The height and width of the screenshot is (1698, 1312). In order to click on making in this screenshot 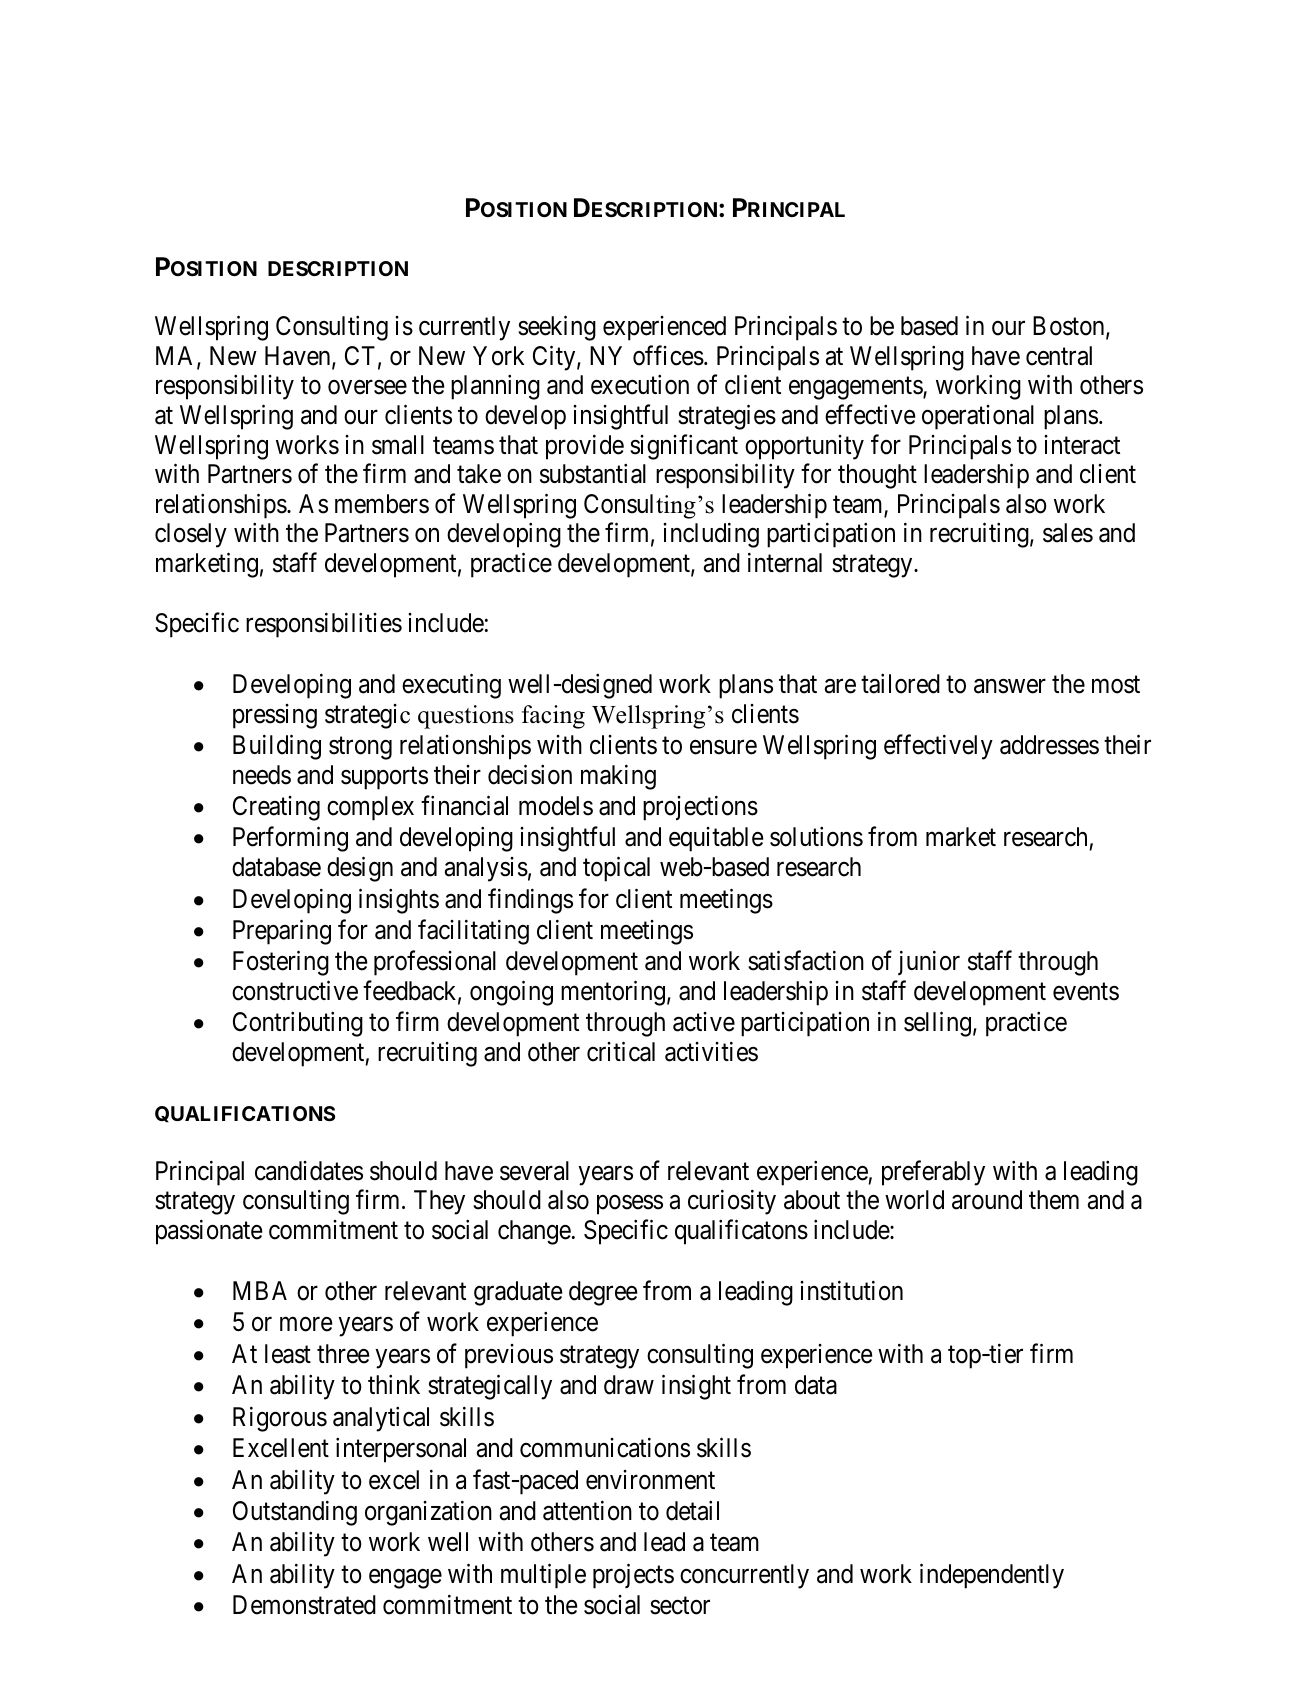, I will do `click(618, 777)`.
